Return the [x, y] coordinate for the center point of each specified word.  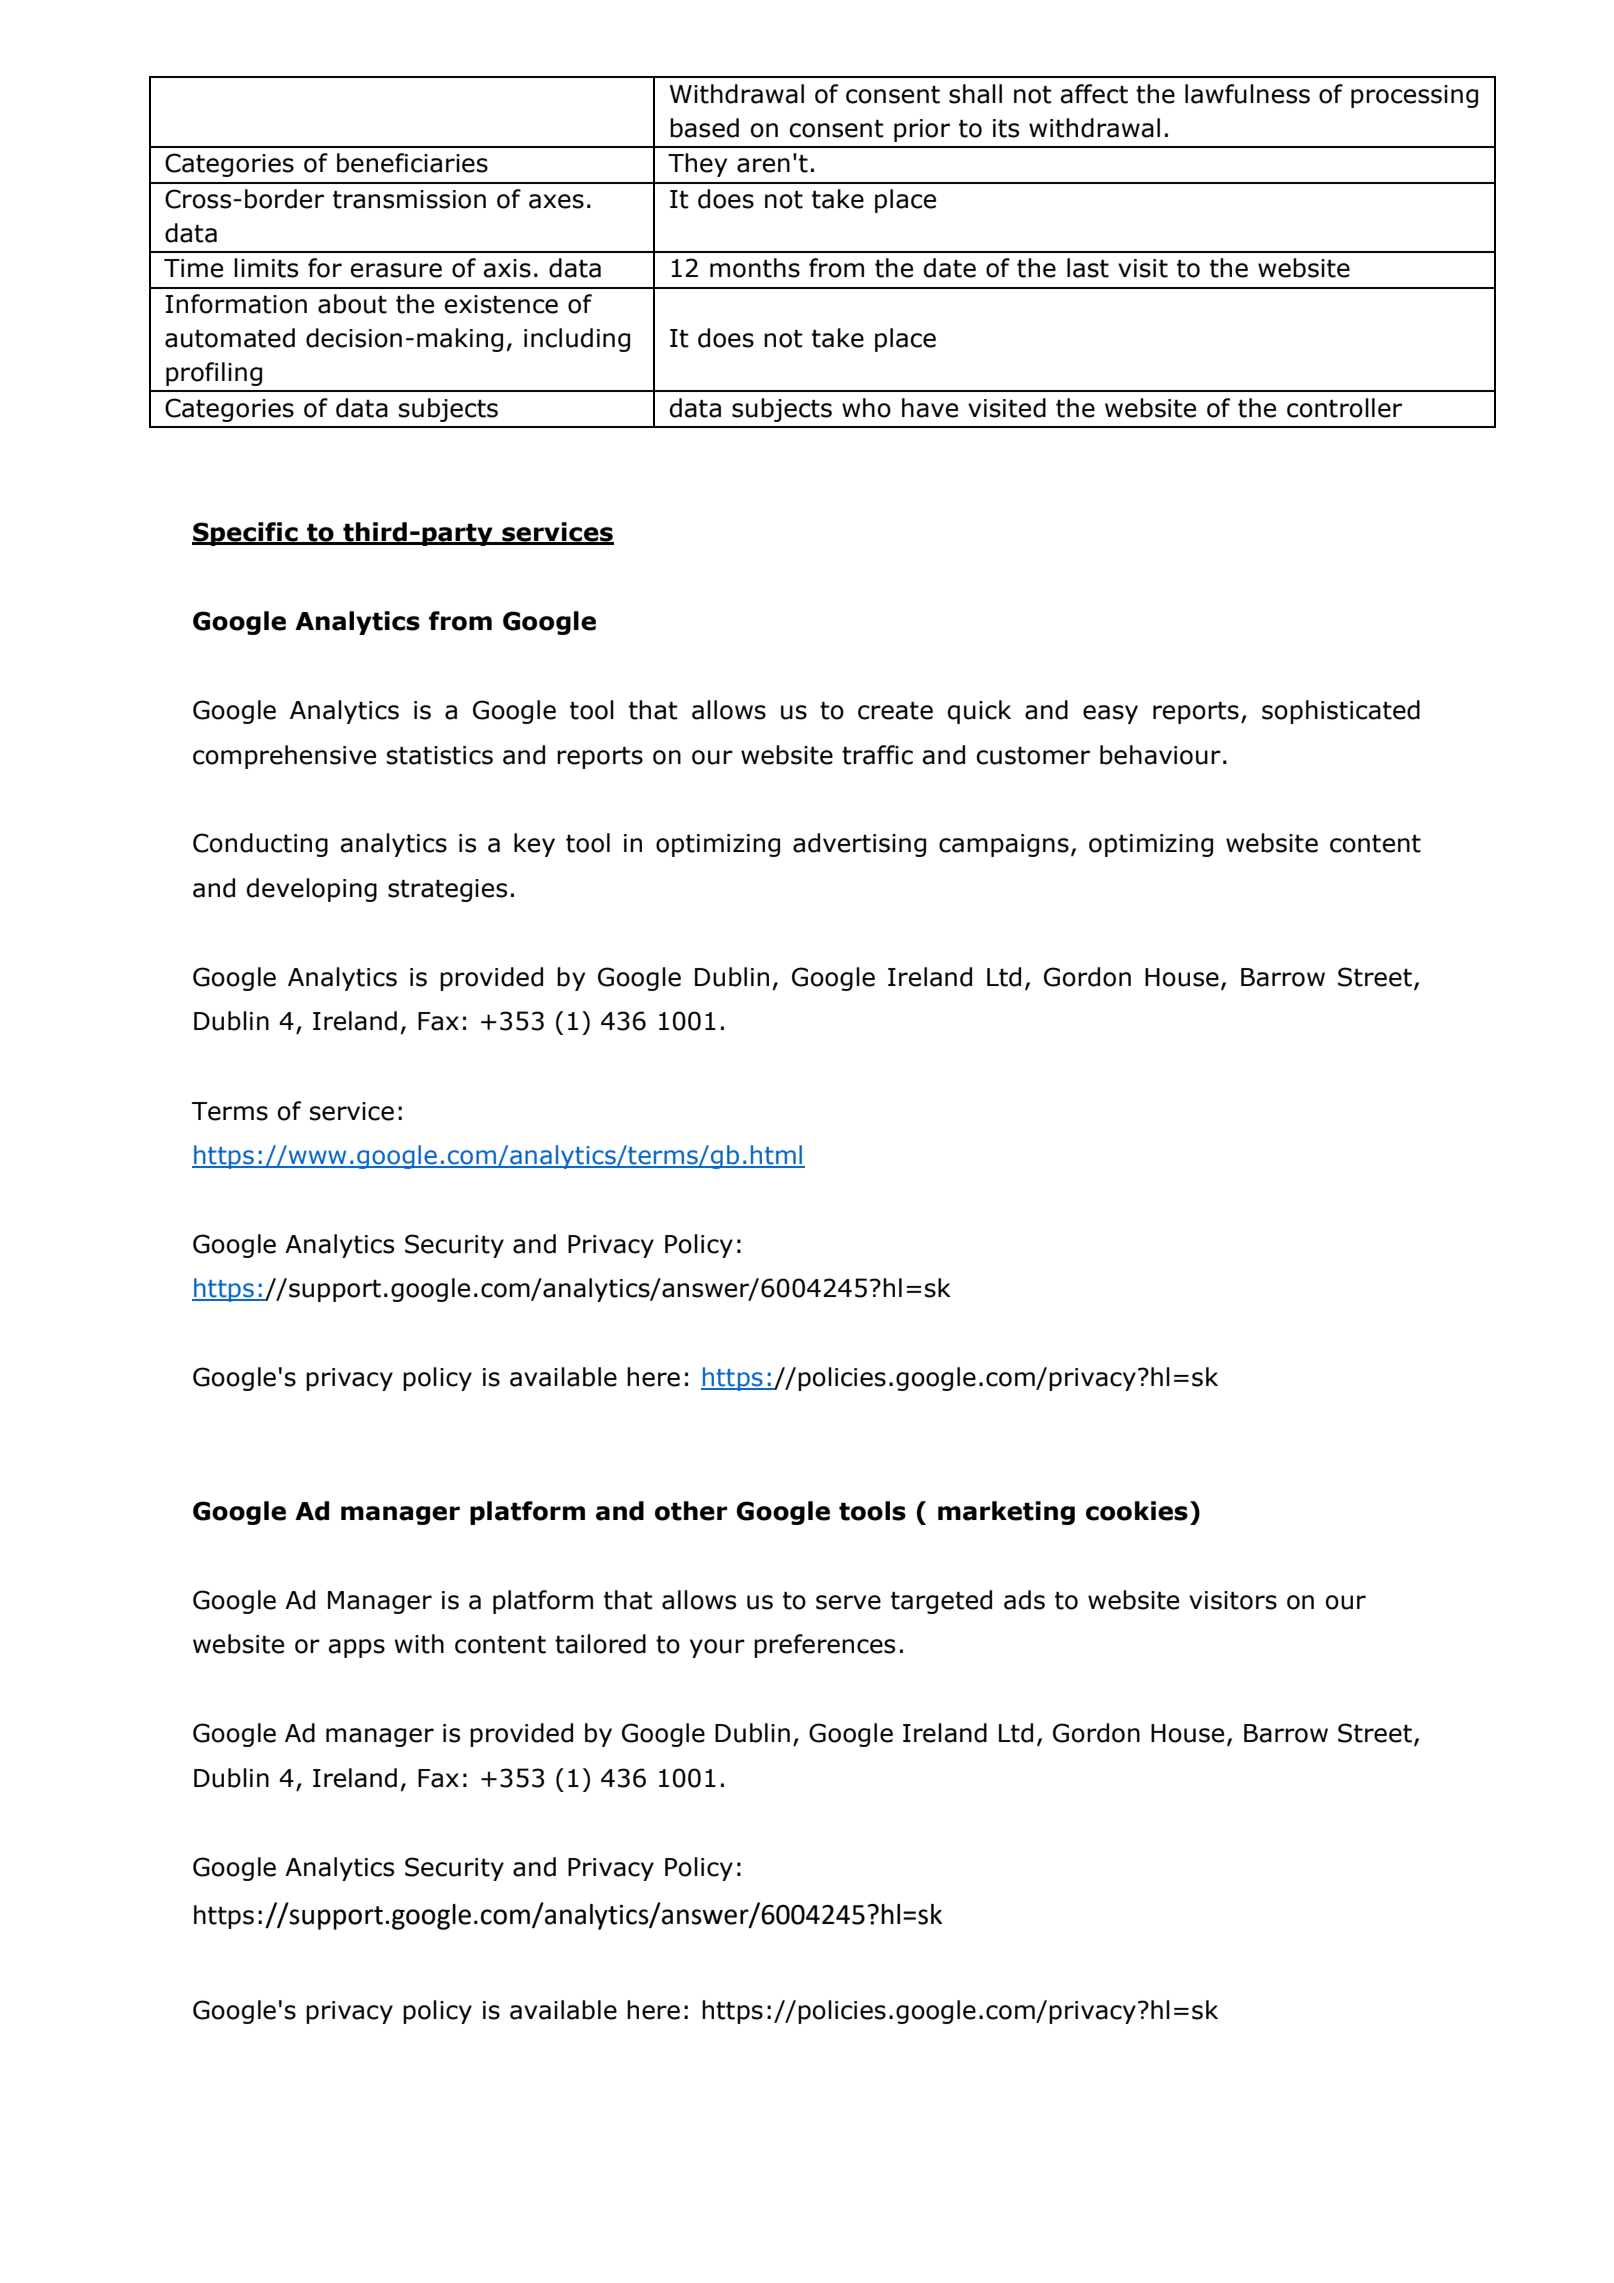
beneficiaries [412, 163]
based [704, 128]
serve [848, 1602]
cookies [1137, 1511]
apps [357, 1648]
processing [1414, 96]
